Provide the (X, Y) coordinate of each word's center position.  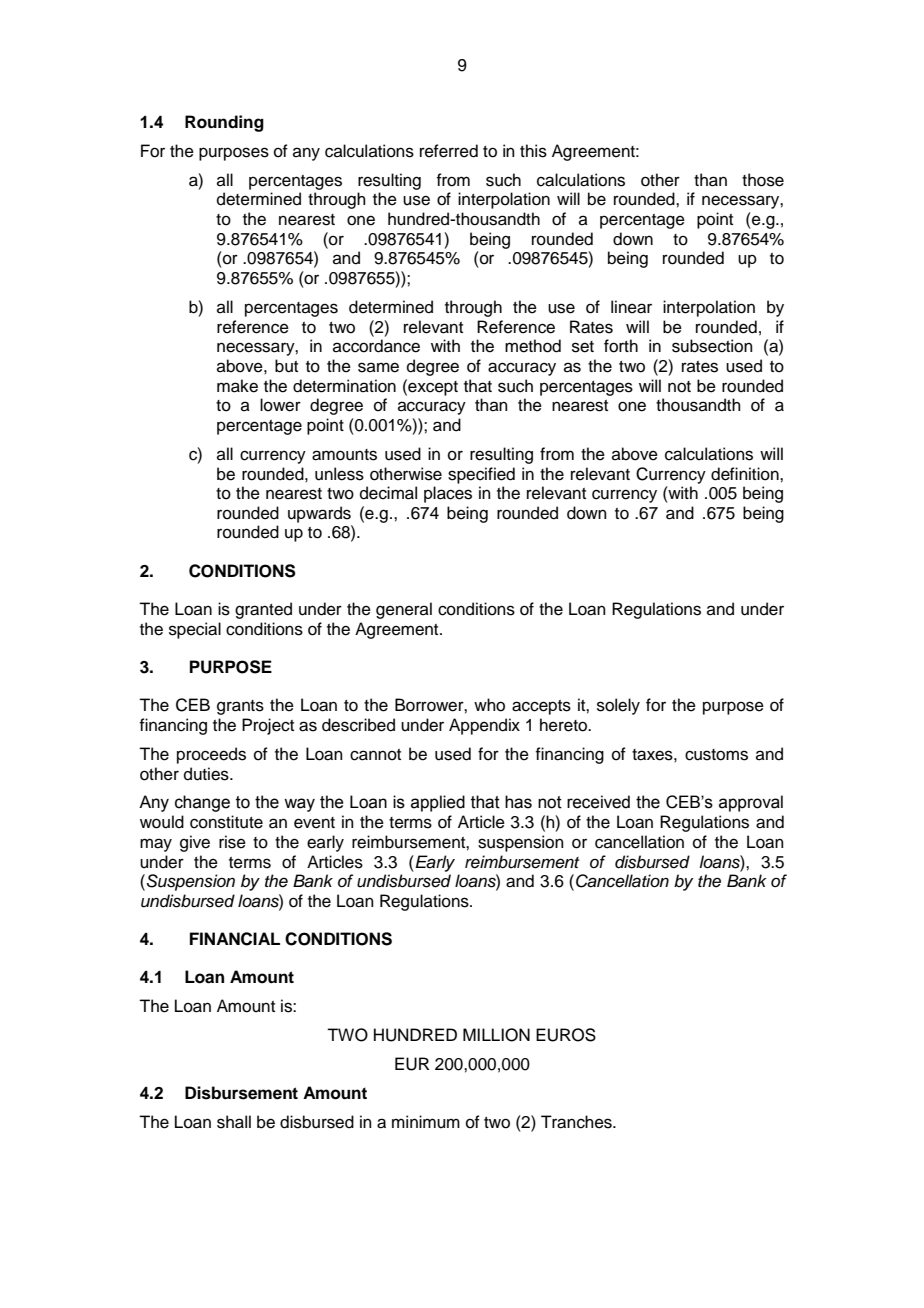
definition (746, 474)
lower (280, 405)
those (763, 180)
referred (449, 151)
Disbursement (241, 1093)
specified (481, 475)
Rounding (224, 123)
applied (438, 803)
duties (207, 774)
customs (716, 755)
